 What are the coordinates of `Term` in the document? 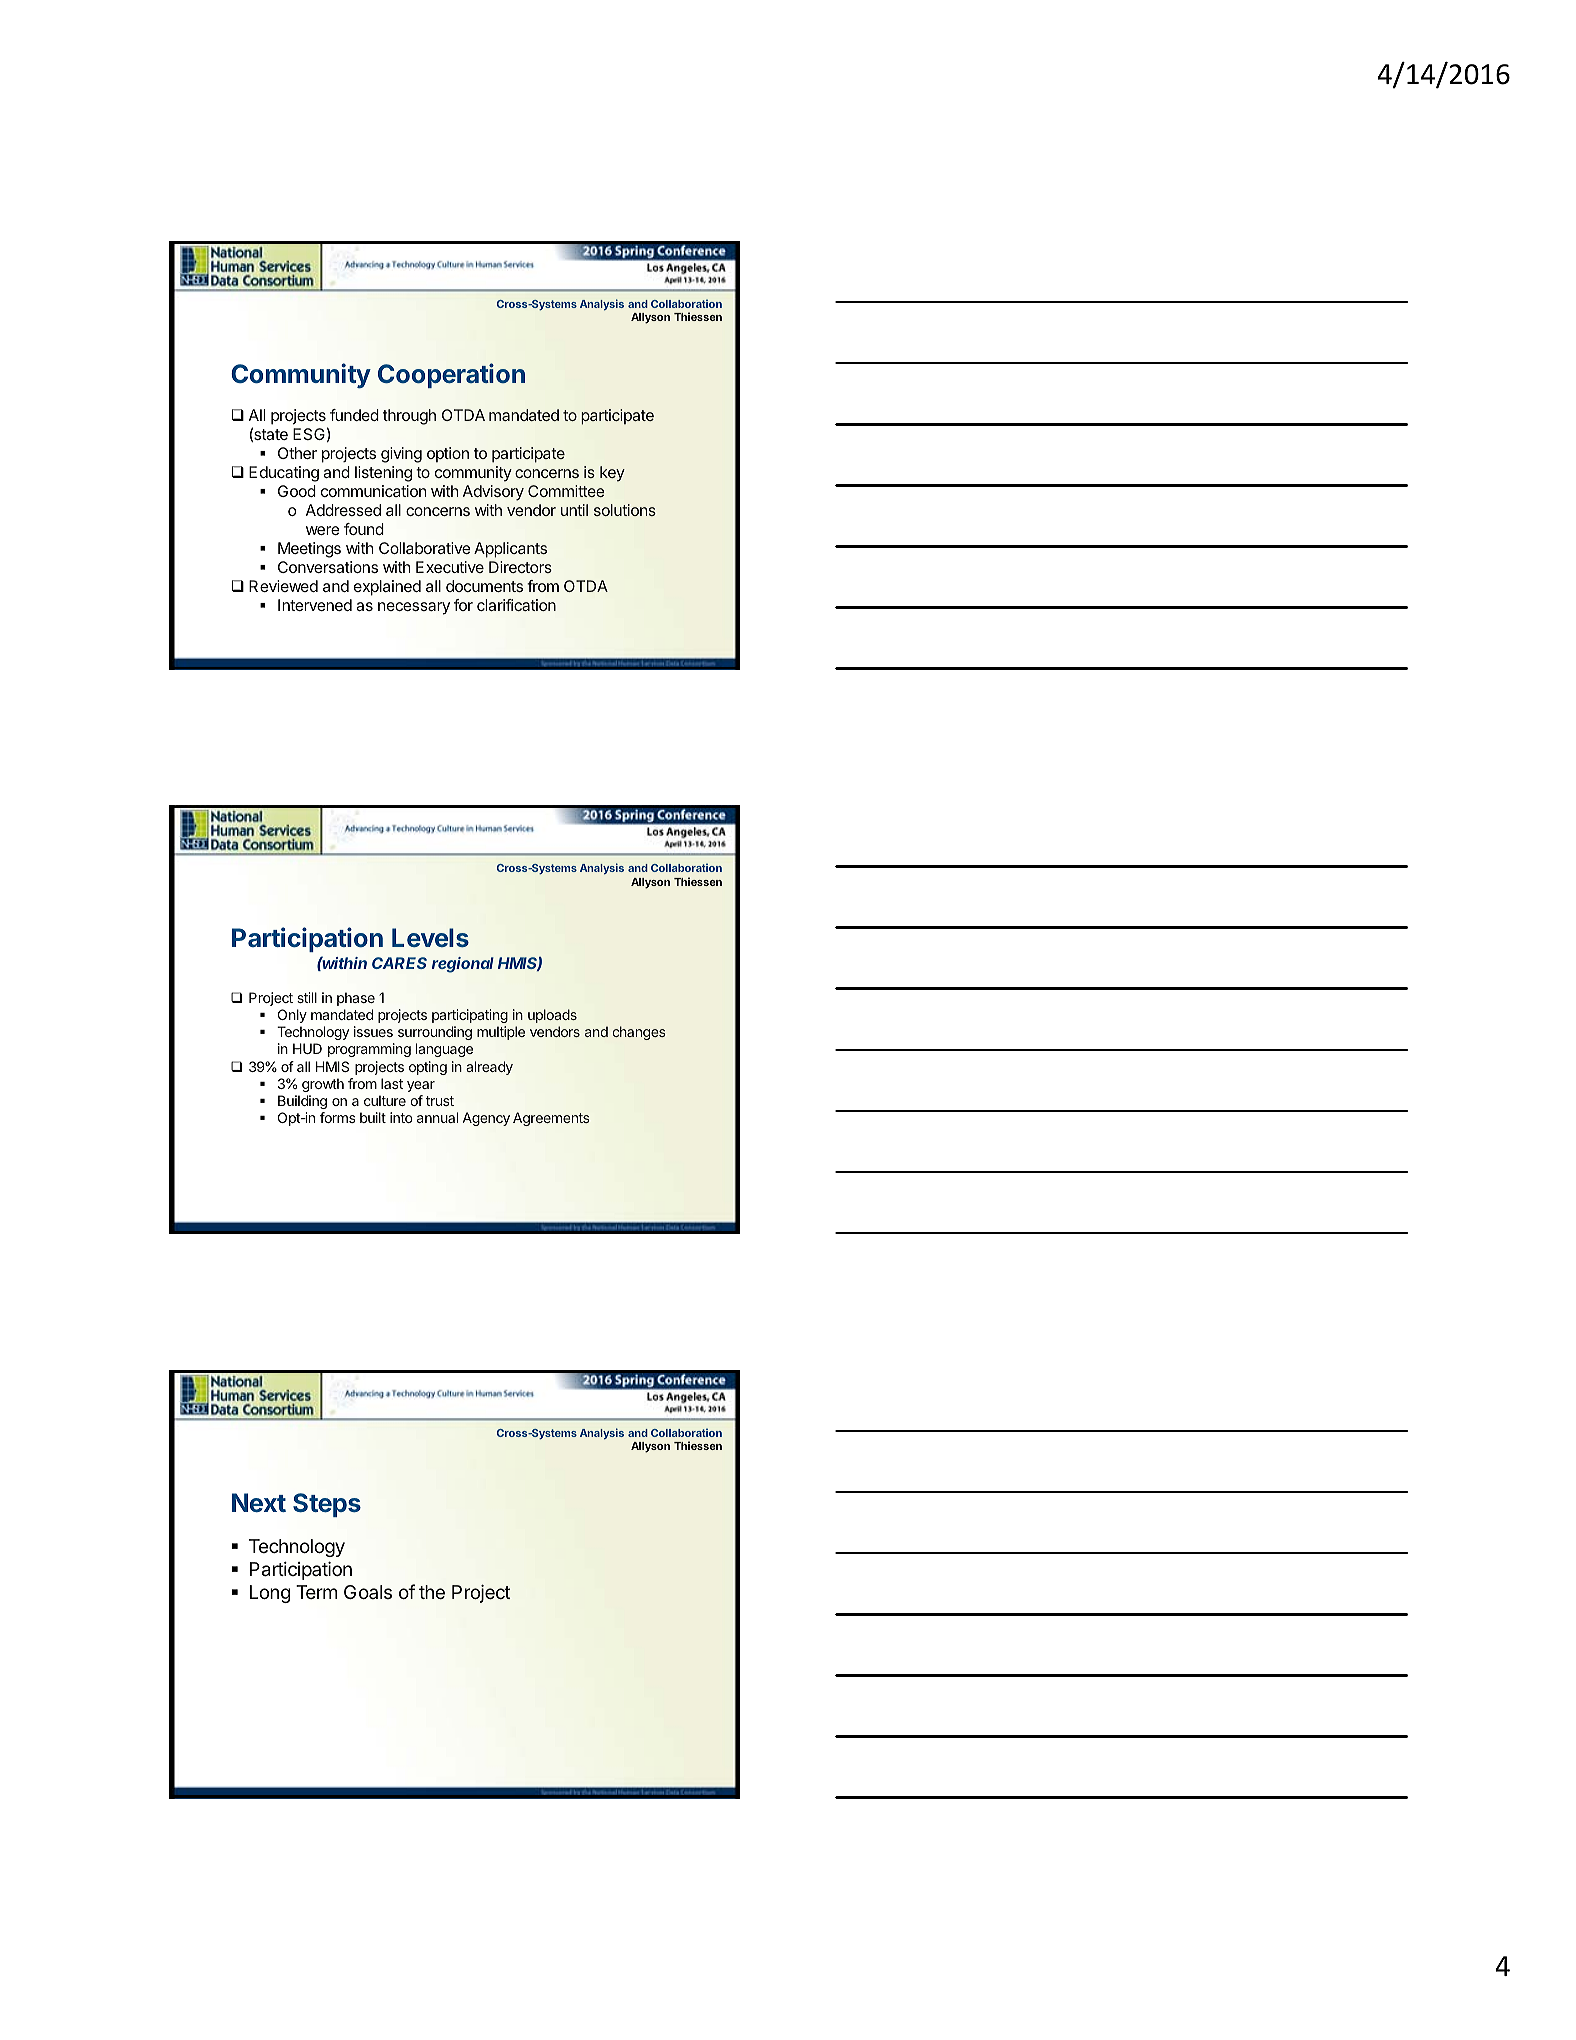 It's located at (316, 1592).
